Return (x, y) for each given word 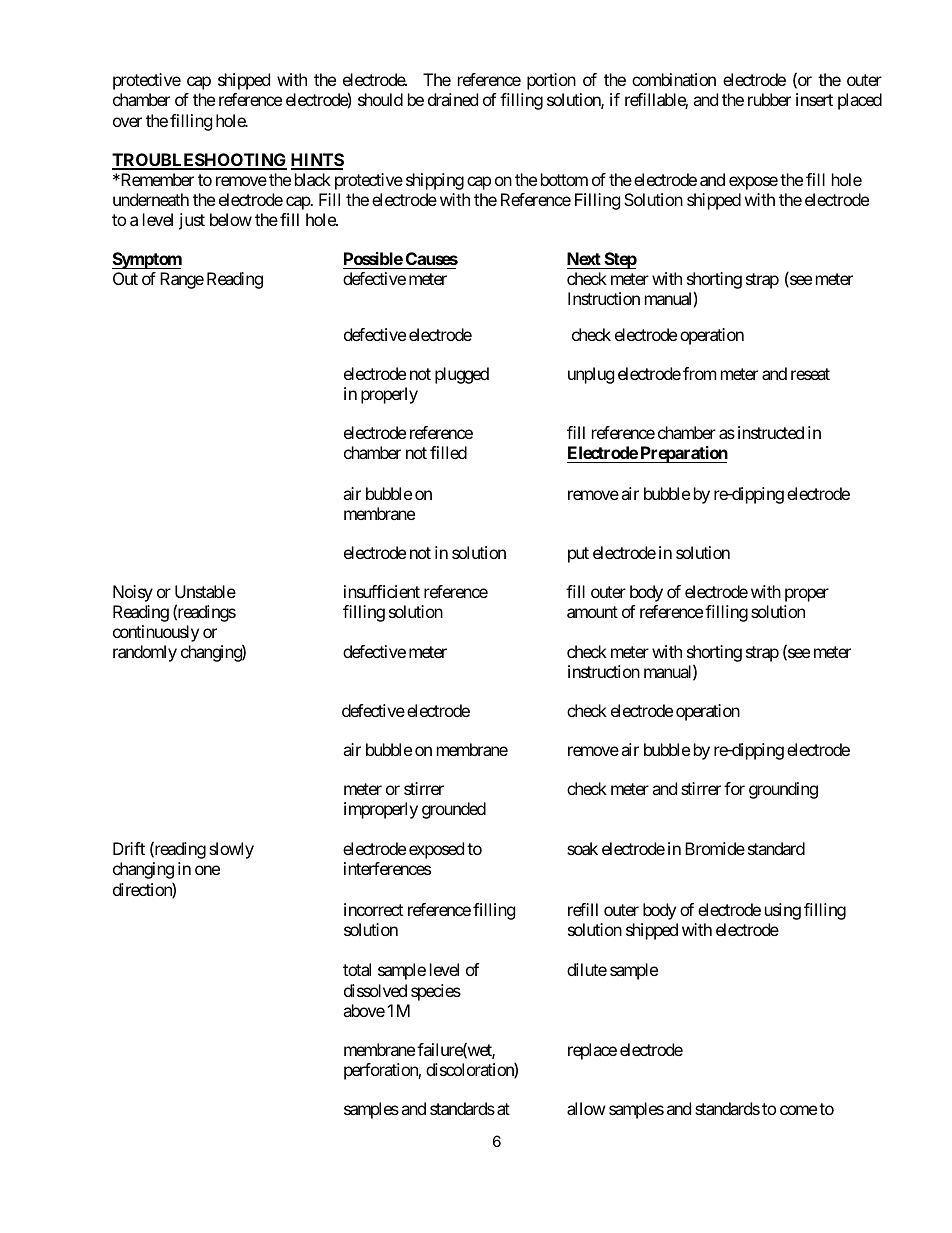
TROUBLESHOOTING (199, 161)
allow (586, 1108)
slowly (231, 850)
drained (453, 99)
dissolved (375, 990)
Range (182, 280)
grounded (454, 810)
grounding (783, 790)
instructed (771, 432)
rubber (769, 99)
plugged (462, 375)
